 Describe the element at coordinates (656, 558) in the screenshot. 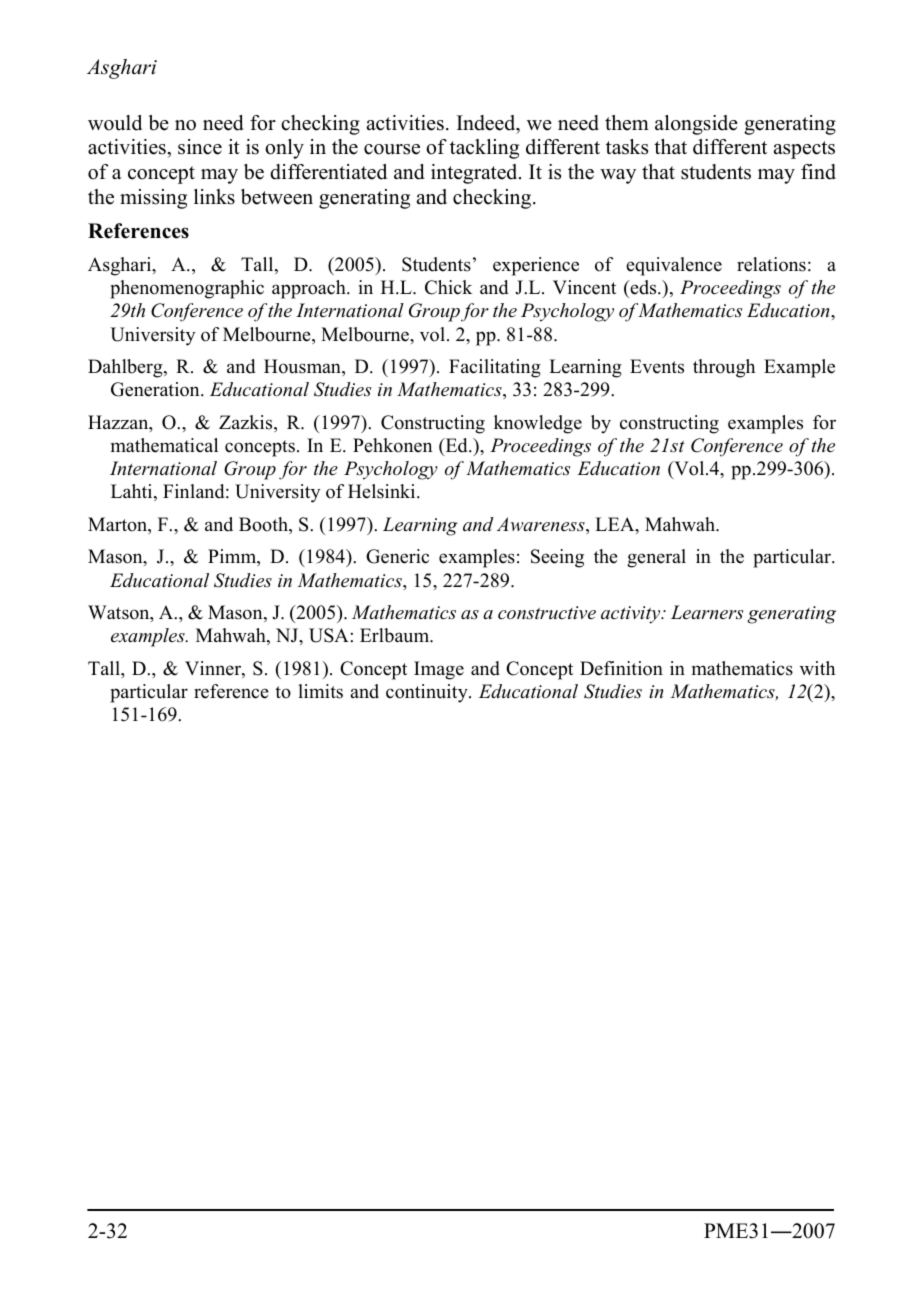

I see `general` at that location.
